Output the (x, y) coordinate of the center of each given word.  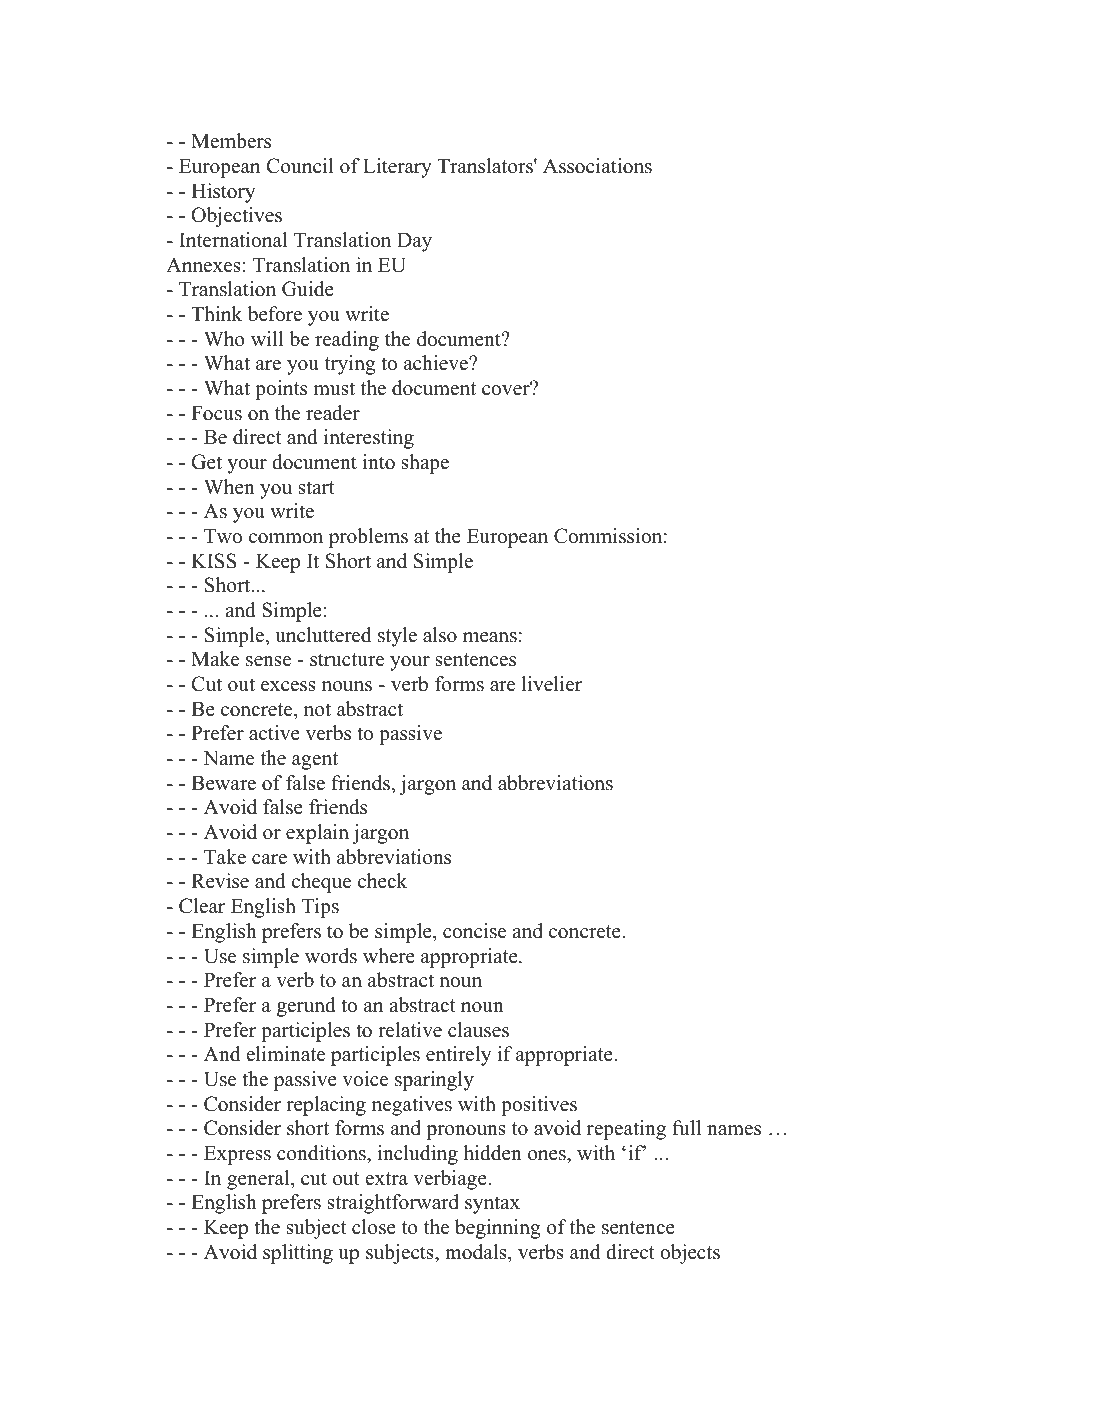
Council (300, 166)
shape (425, 464)
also (440, 635)
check (382, 881)
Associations (597, 166)
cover (507, 389)
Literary (397, 168)
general (259, 1180)
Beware (223, 783)
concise (474, 931)
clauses (478, 1030)
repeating (626, 1130)
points (281, 390)
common (286, 538)
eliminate (286, 1054)
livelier (552, 684)
